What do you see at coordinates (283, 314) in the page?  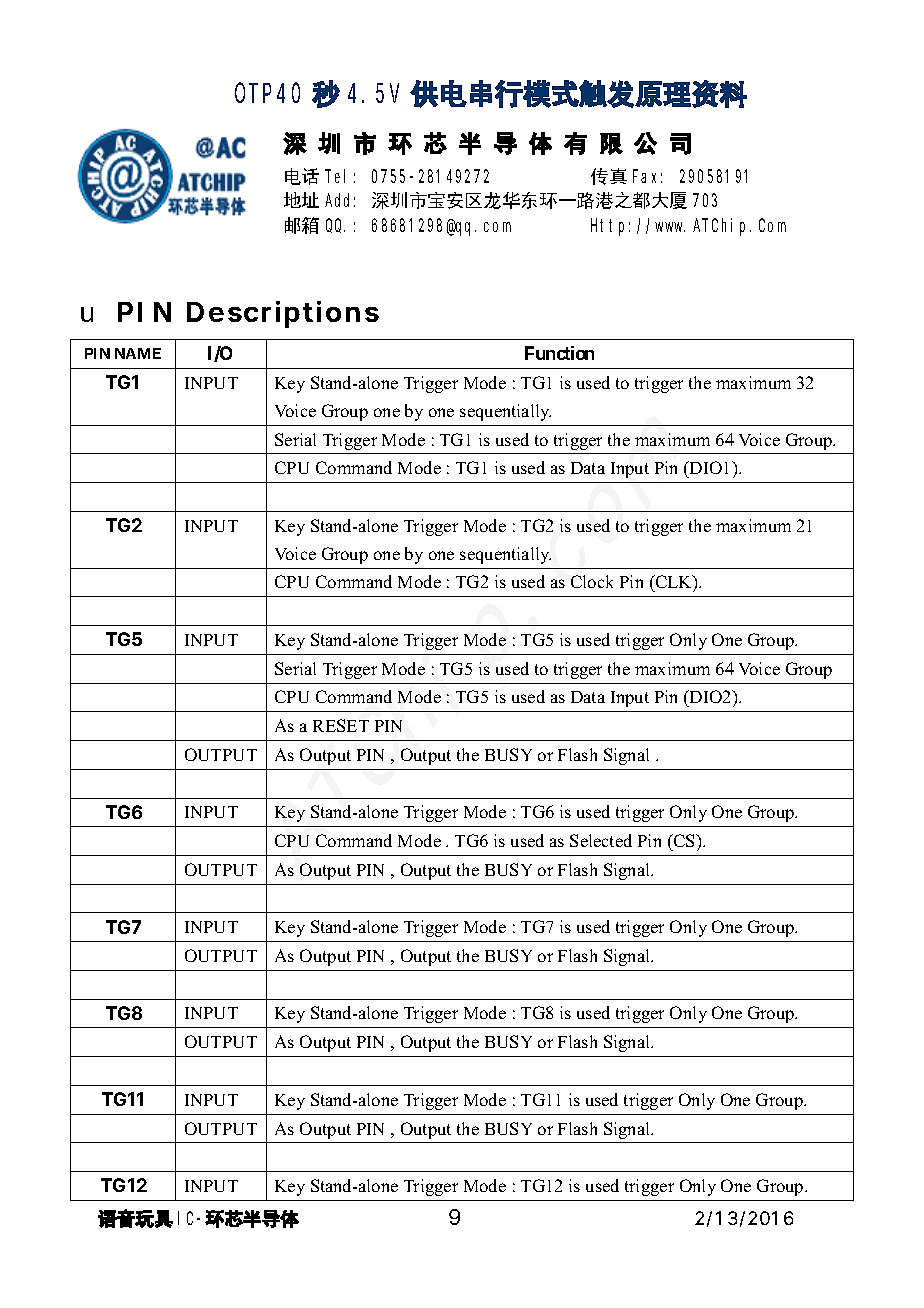 I see `Descriptions` at bounding box center [283, 314].
